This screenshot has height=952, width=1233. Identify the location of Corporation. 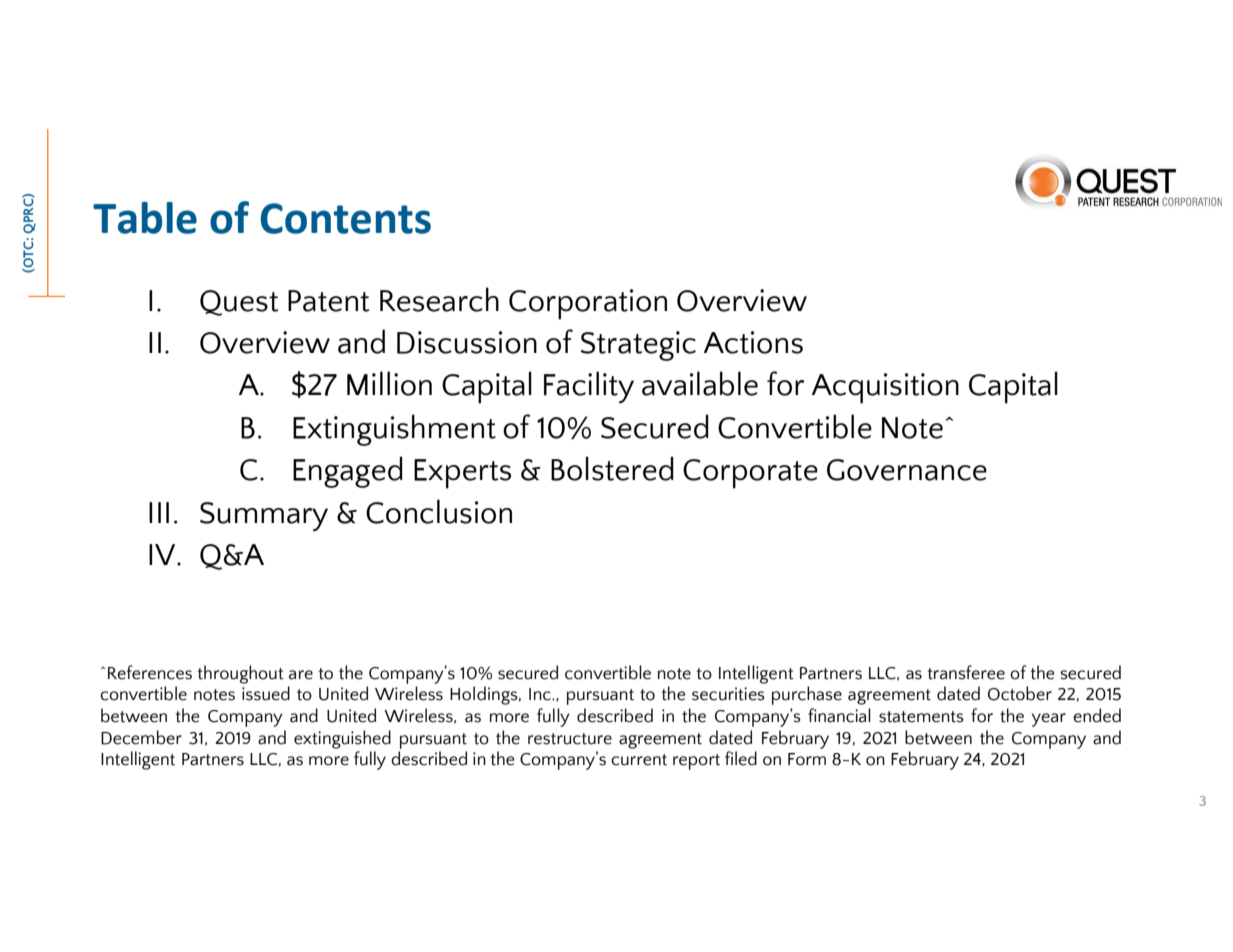
(588, 304).
